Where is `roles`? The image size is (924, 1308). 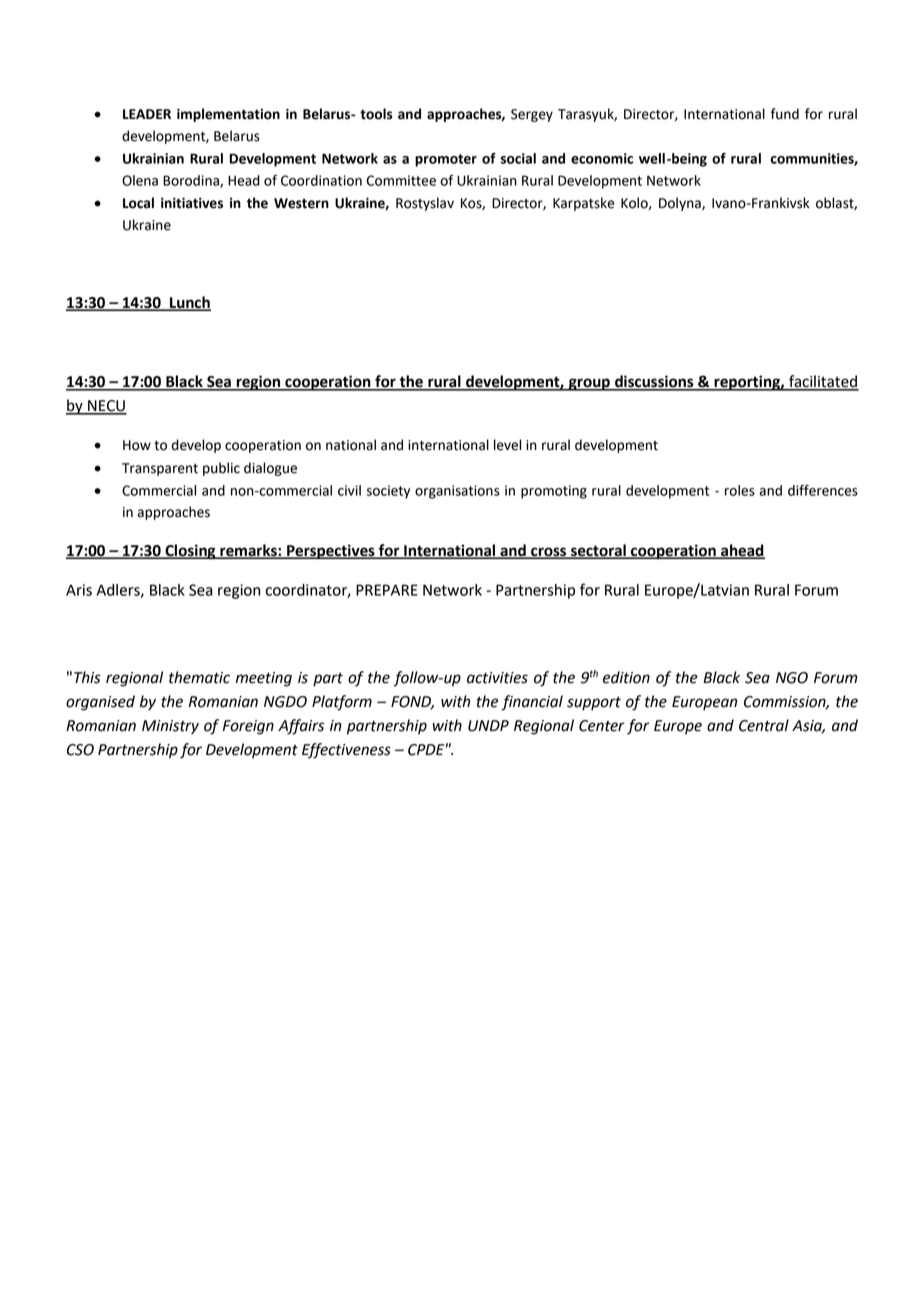
roles is located at coordinates (740, 490).
